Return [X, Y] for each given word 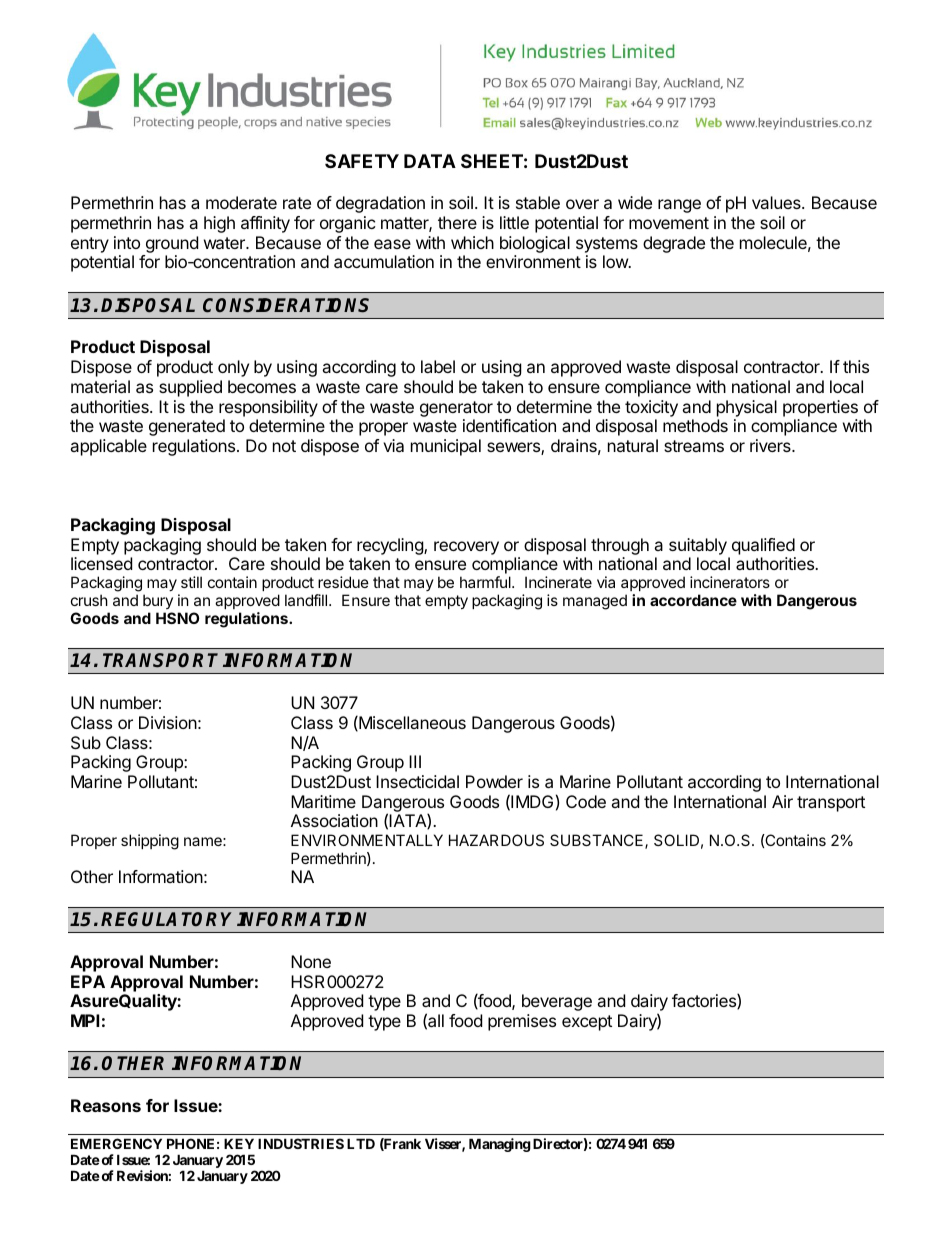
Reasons [106, 1105]
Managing [500, 1145]
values [777, 202]
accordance [693, 600]
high [219, 224]
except [587, 1023]
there [457, 222]
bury [158, 601]
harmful [486, 582]
